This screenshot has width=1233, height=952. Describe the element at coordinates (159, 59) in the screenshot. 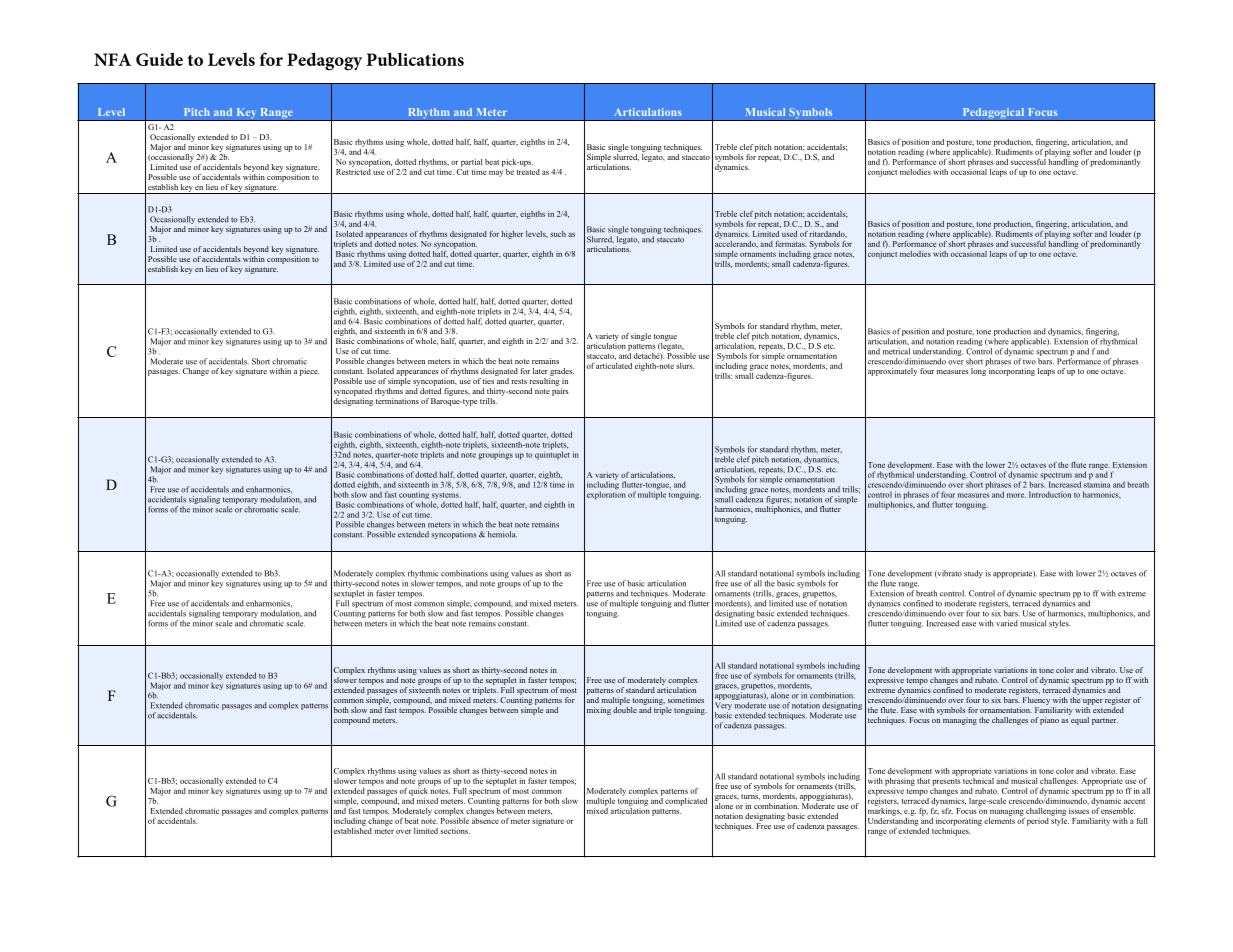

I see `Guide` at that location.
